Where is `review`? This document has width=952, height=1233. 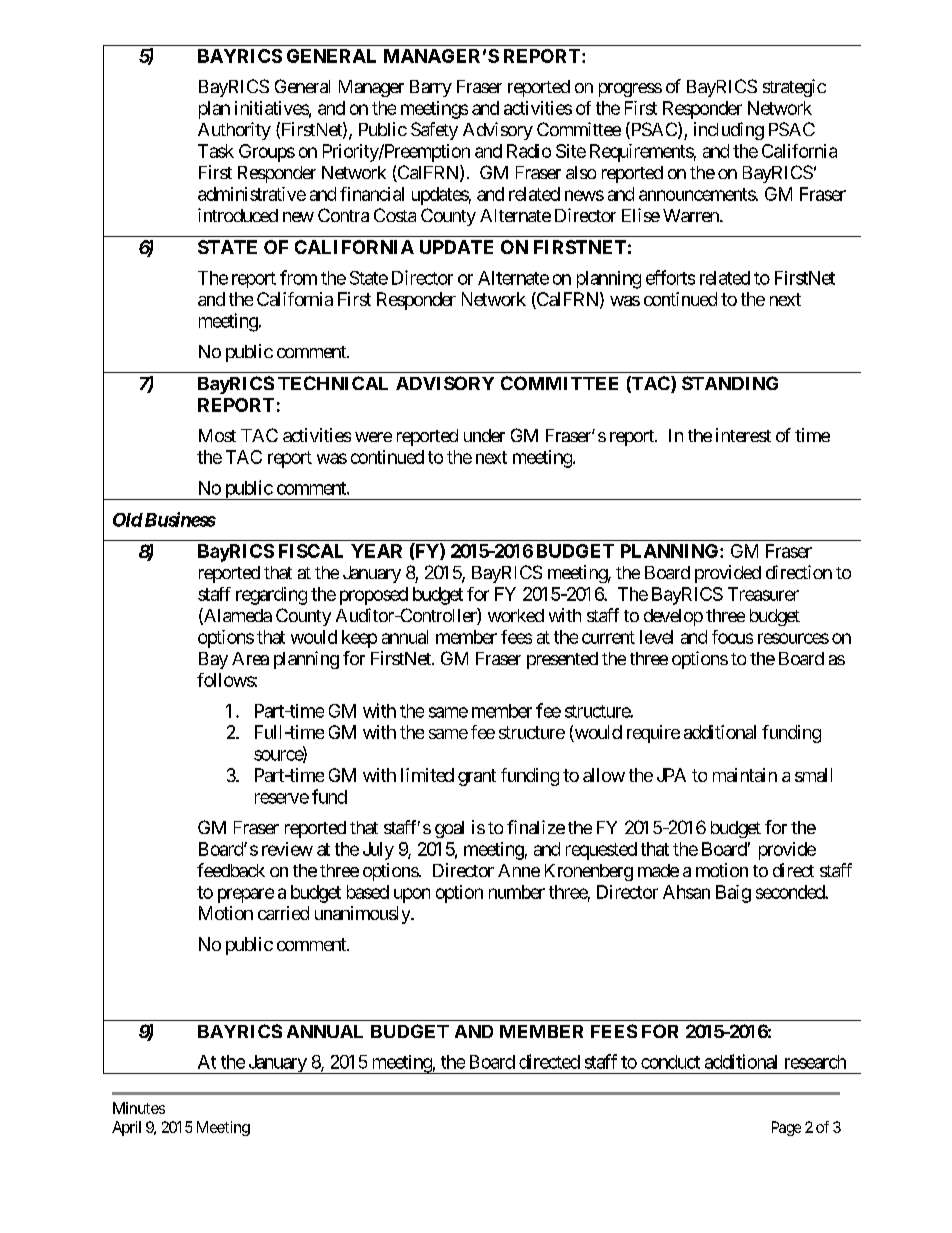
review is located at coordinates (287, 849).
